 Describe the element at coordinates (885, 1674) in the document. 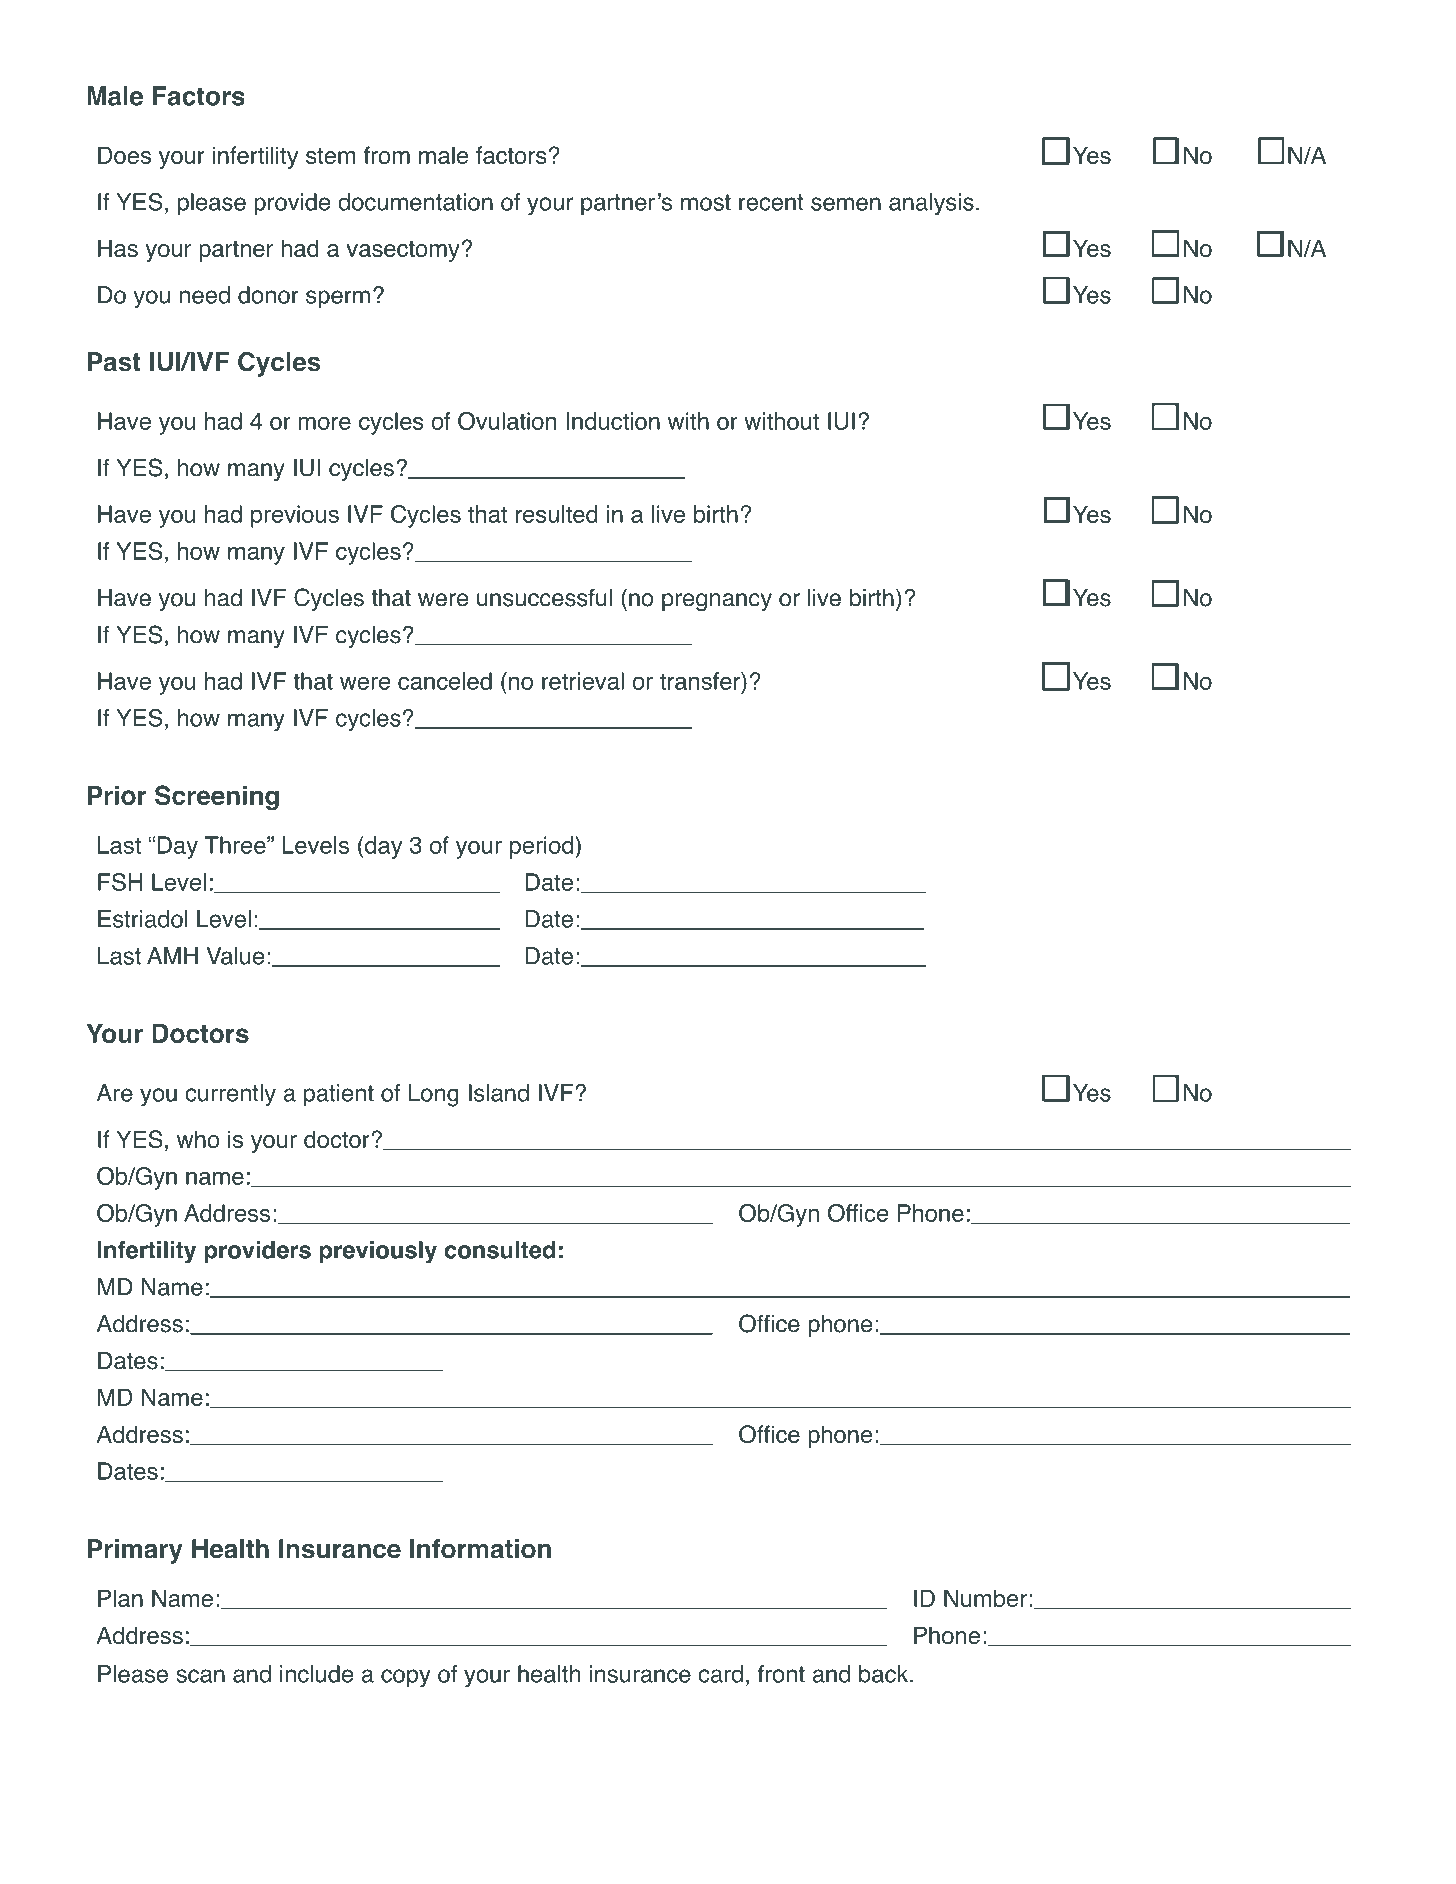

I see `back` at that location.
